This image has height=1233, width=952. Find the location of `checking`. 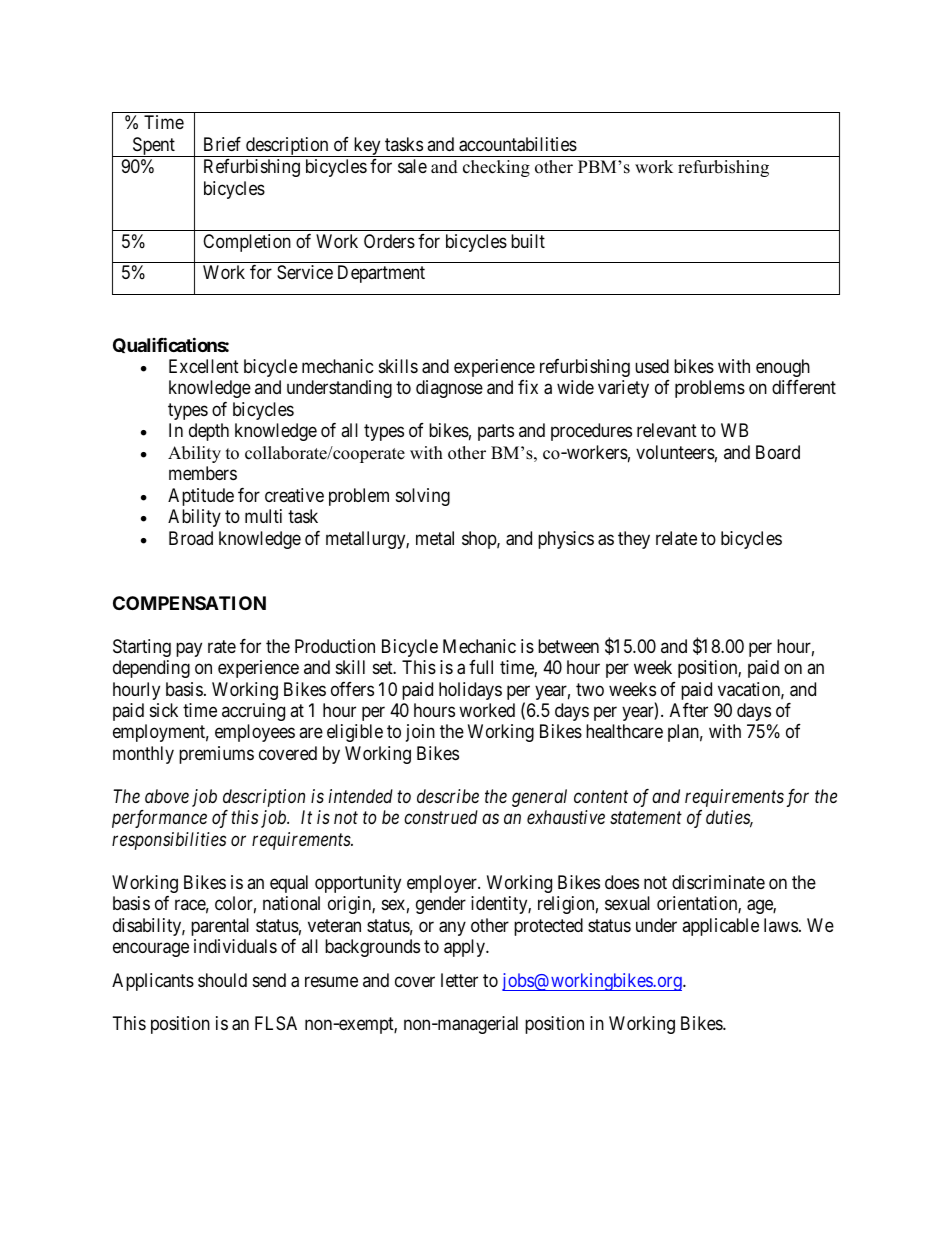

checking is located at coordinates (496, 168).
